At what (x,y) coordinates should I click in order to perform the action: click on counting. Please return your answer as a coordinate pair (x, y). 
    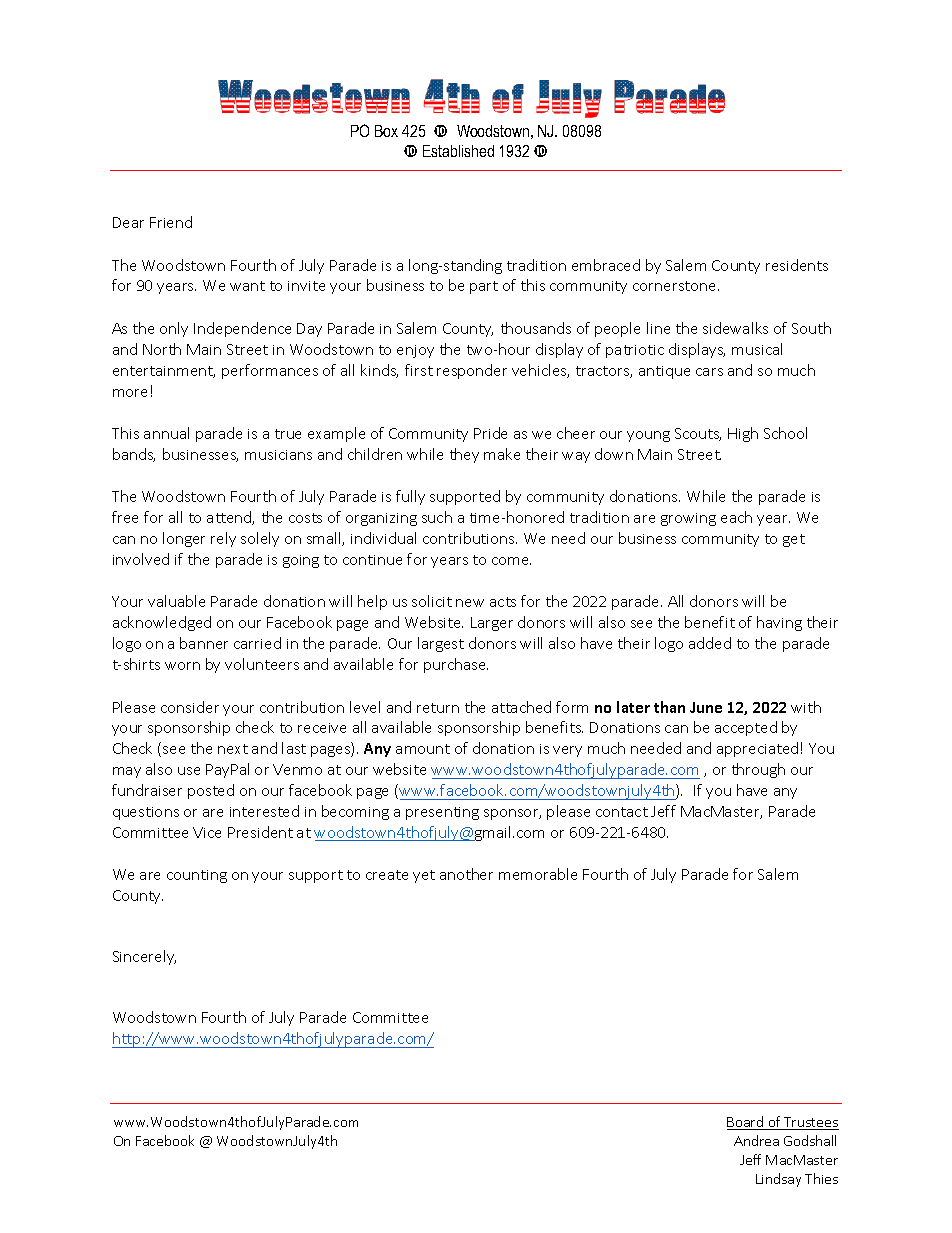
    Looking at the image, I should click on (197, 876).
